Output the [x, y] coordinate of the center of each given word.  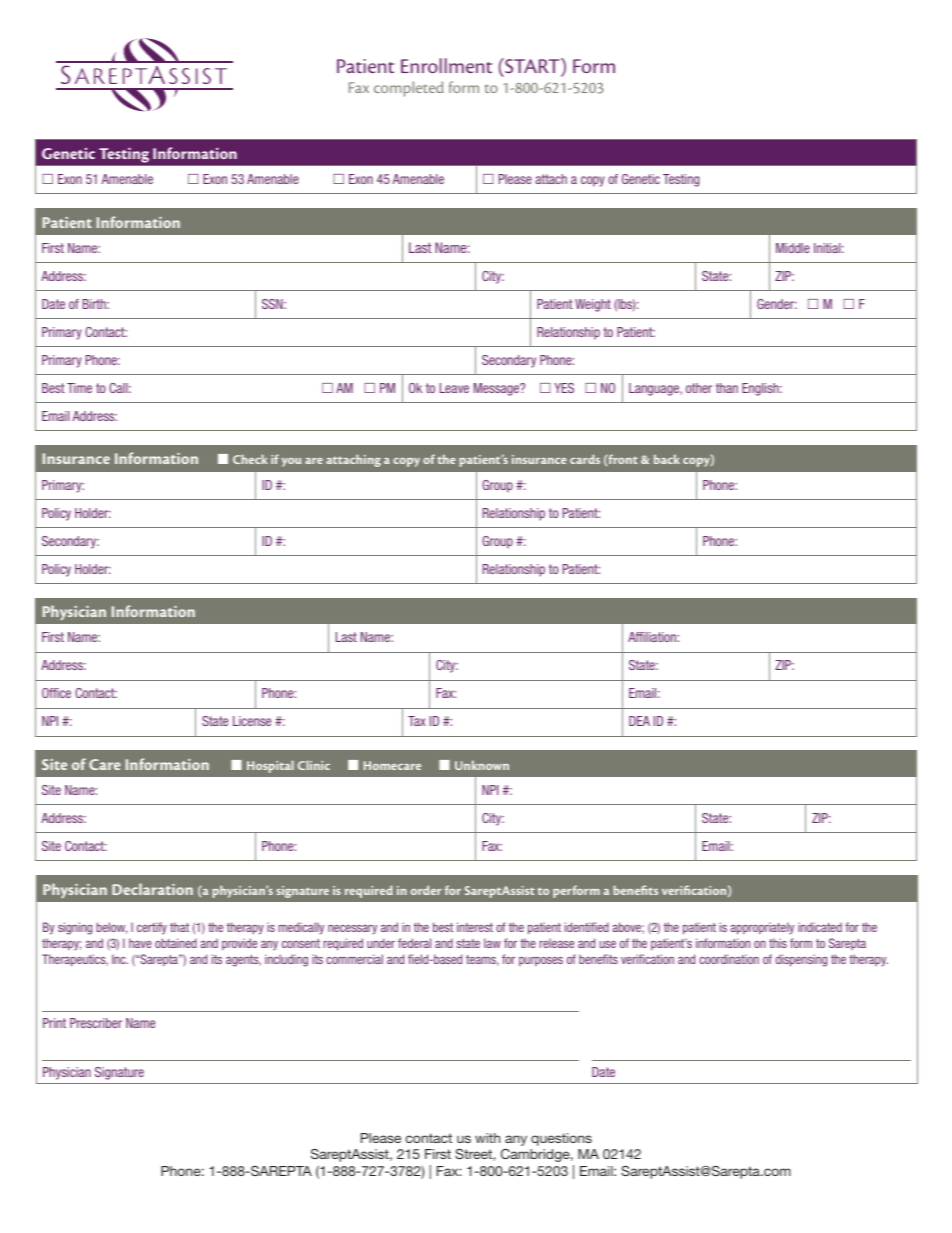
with [487, 1138]
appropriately [762, 928]
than [727, 388]
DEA [639, 721]
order [426, 890]
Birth [95, 304]
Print [54, 1023]
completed [409, 89]
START [532, 67]
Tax [417, 721]
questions [561, 1139]
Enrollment [446, 65]
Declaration [152, 889]
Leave [454, 388]
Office [56, 693]
